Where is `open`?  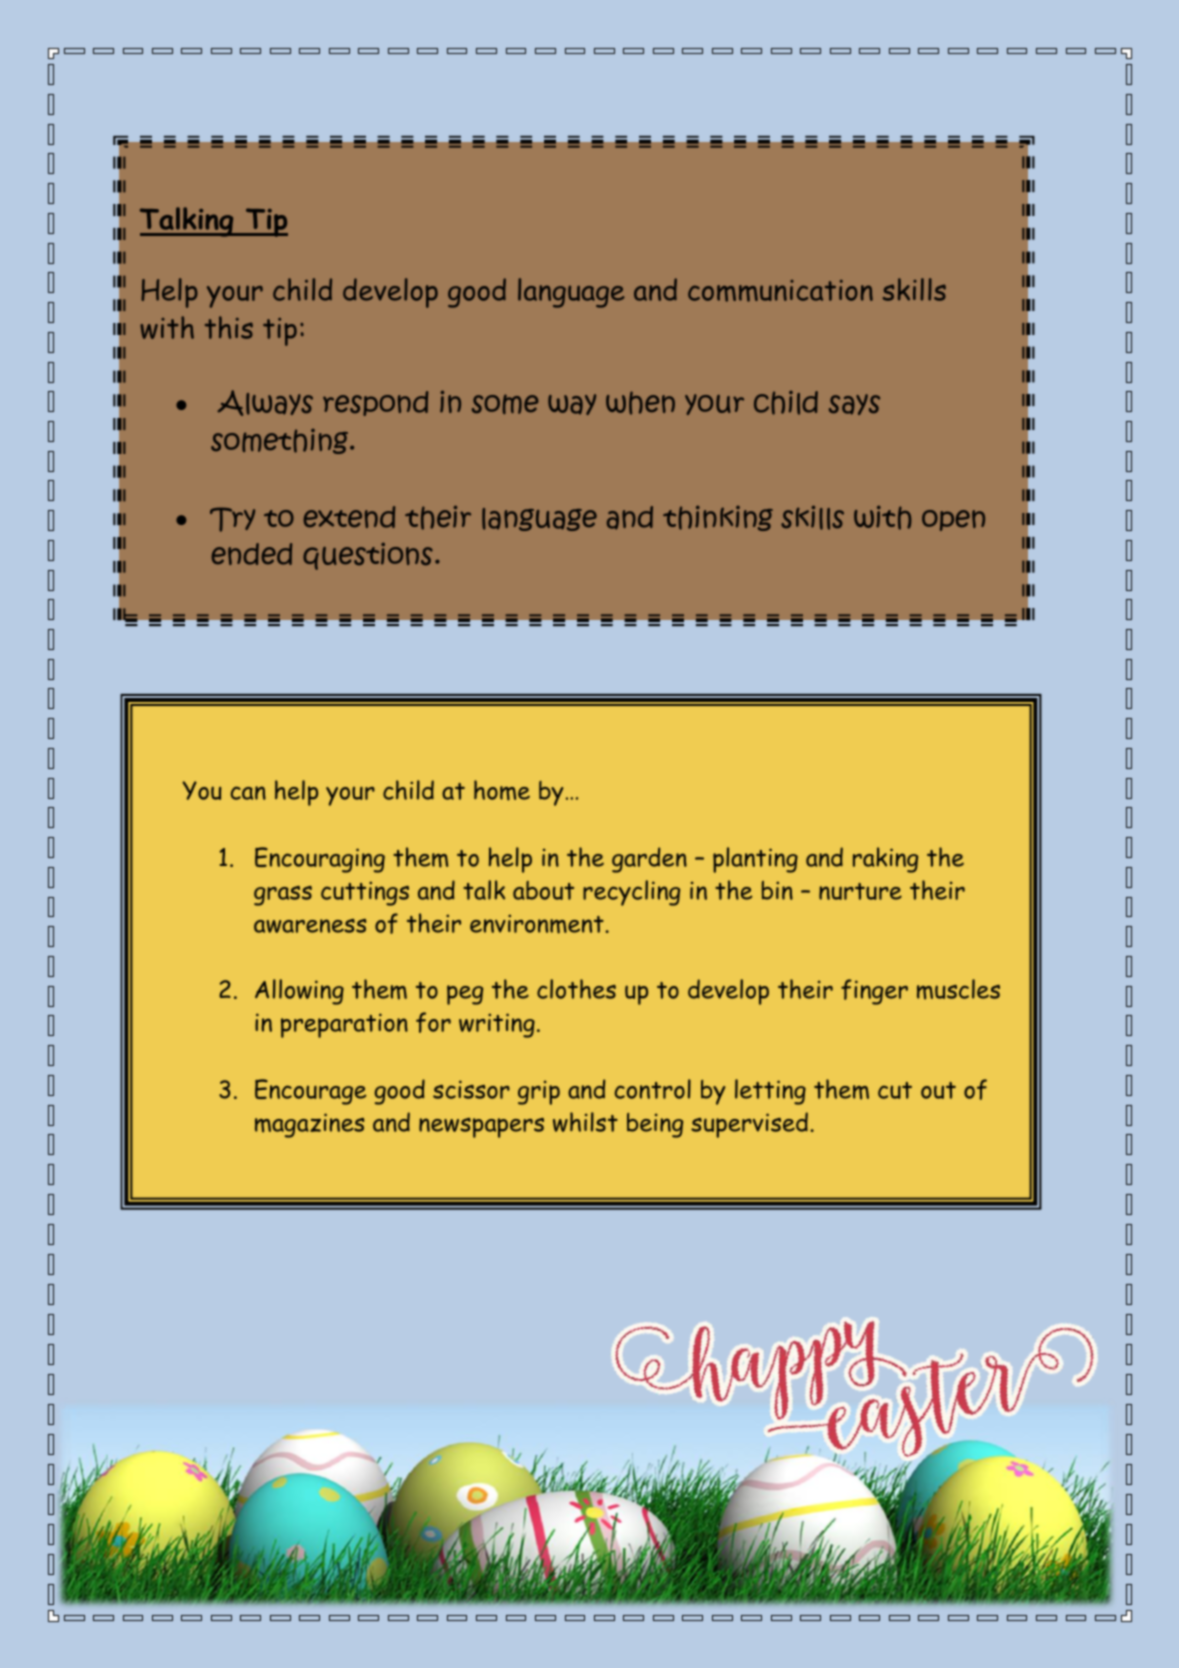
open is located at coordinates (953, 520).
